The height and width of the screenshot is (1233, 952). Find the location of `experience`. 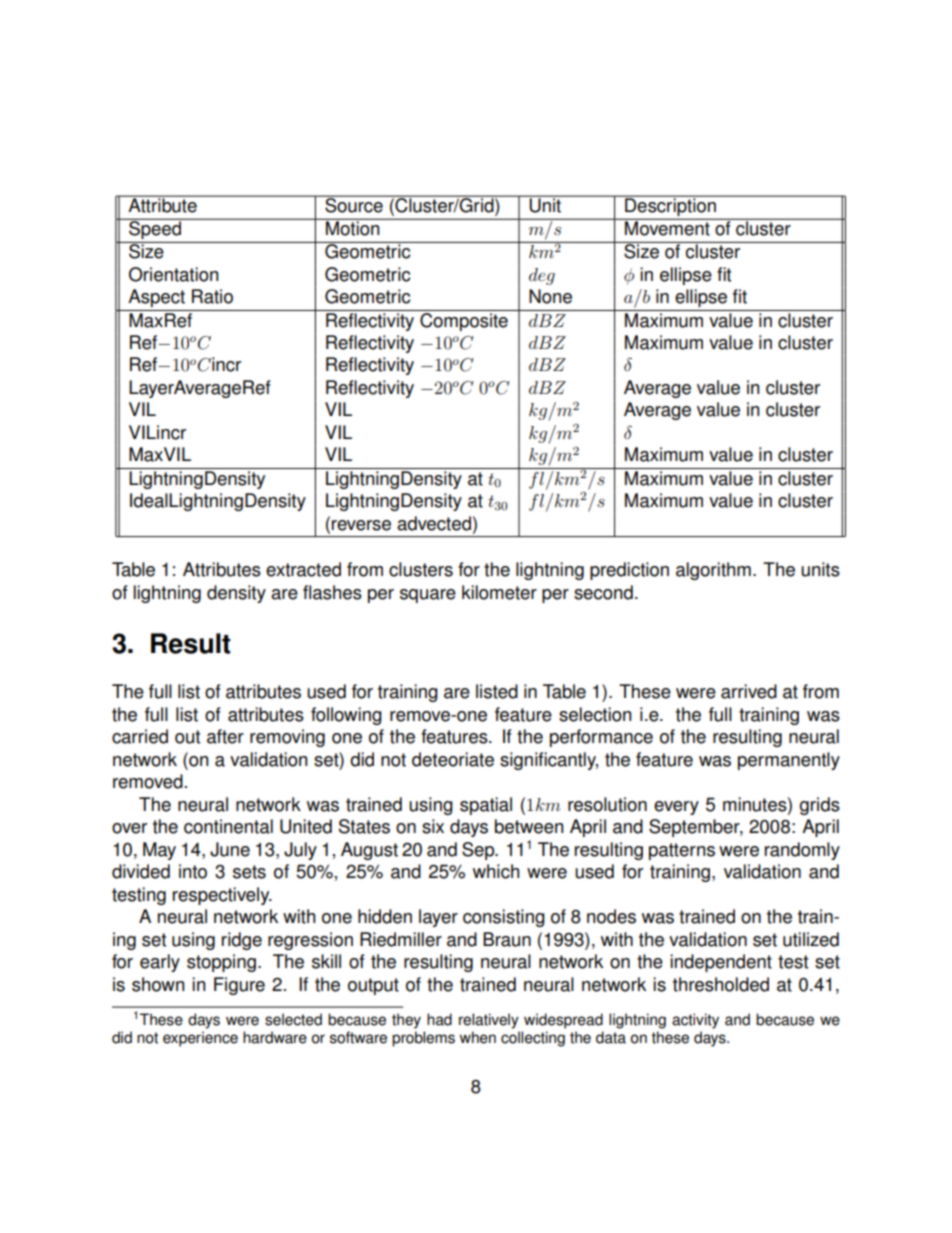

experience is located at coordinates (200, 1039).
